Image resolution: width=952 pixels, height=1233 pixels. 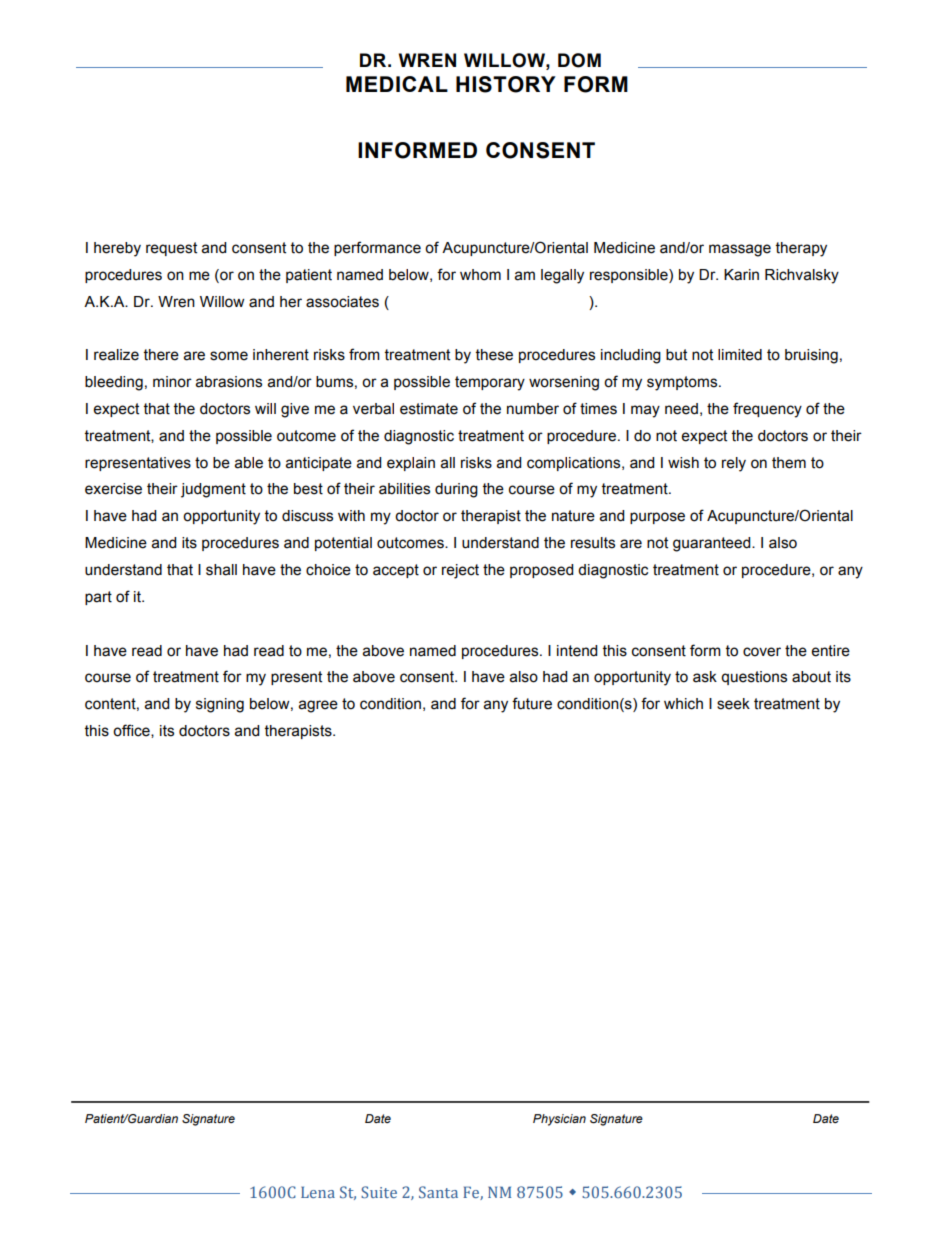 I want to click on office, so click(x=132, y=731).
